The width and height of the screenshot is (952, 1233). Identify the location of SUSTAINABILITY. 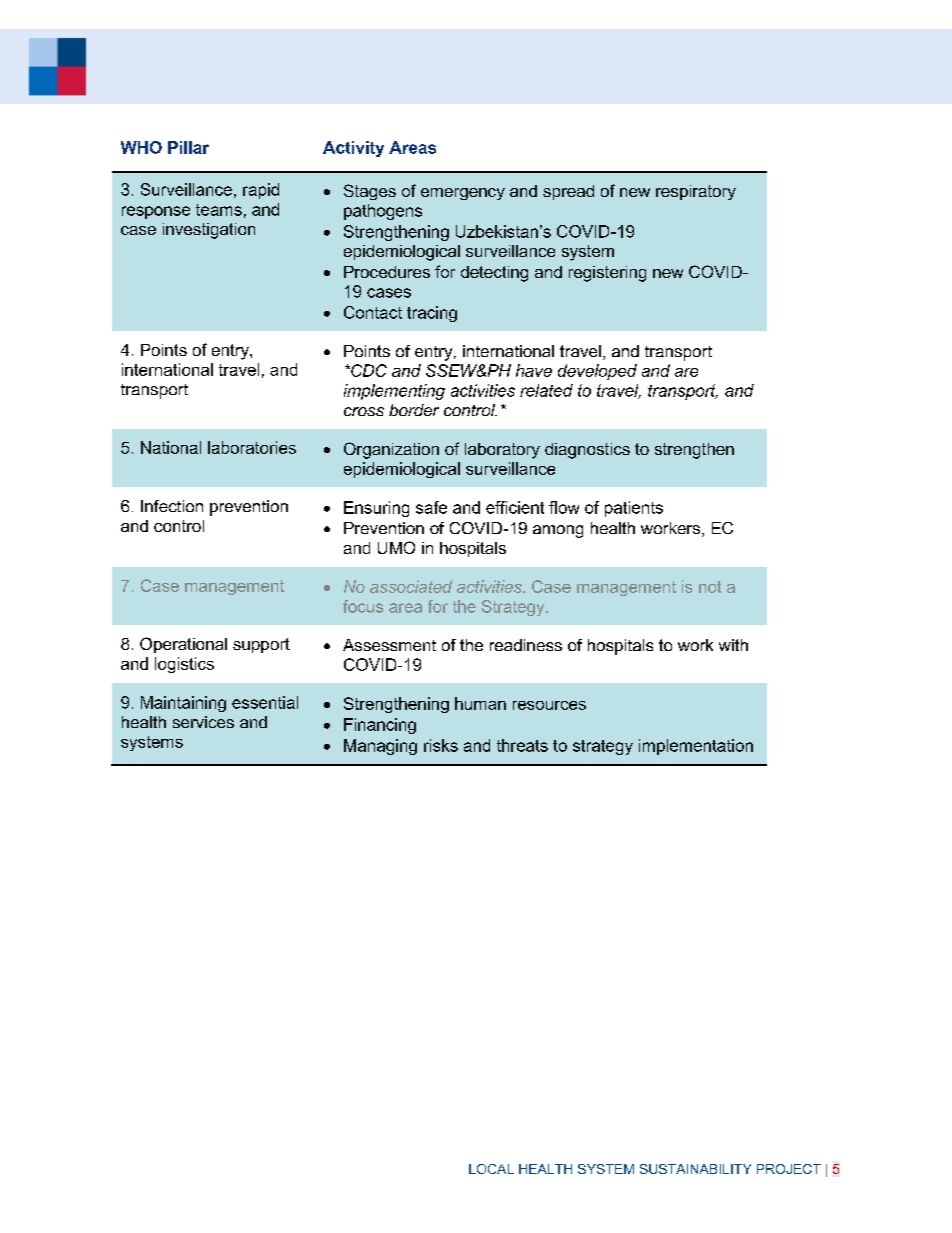
(695, 1169).
